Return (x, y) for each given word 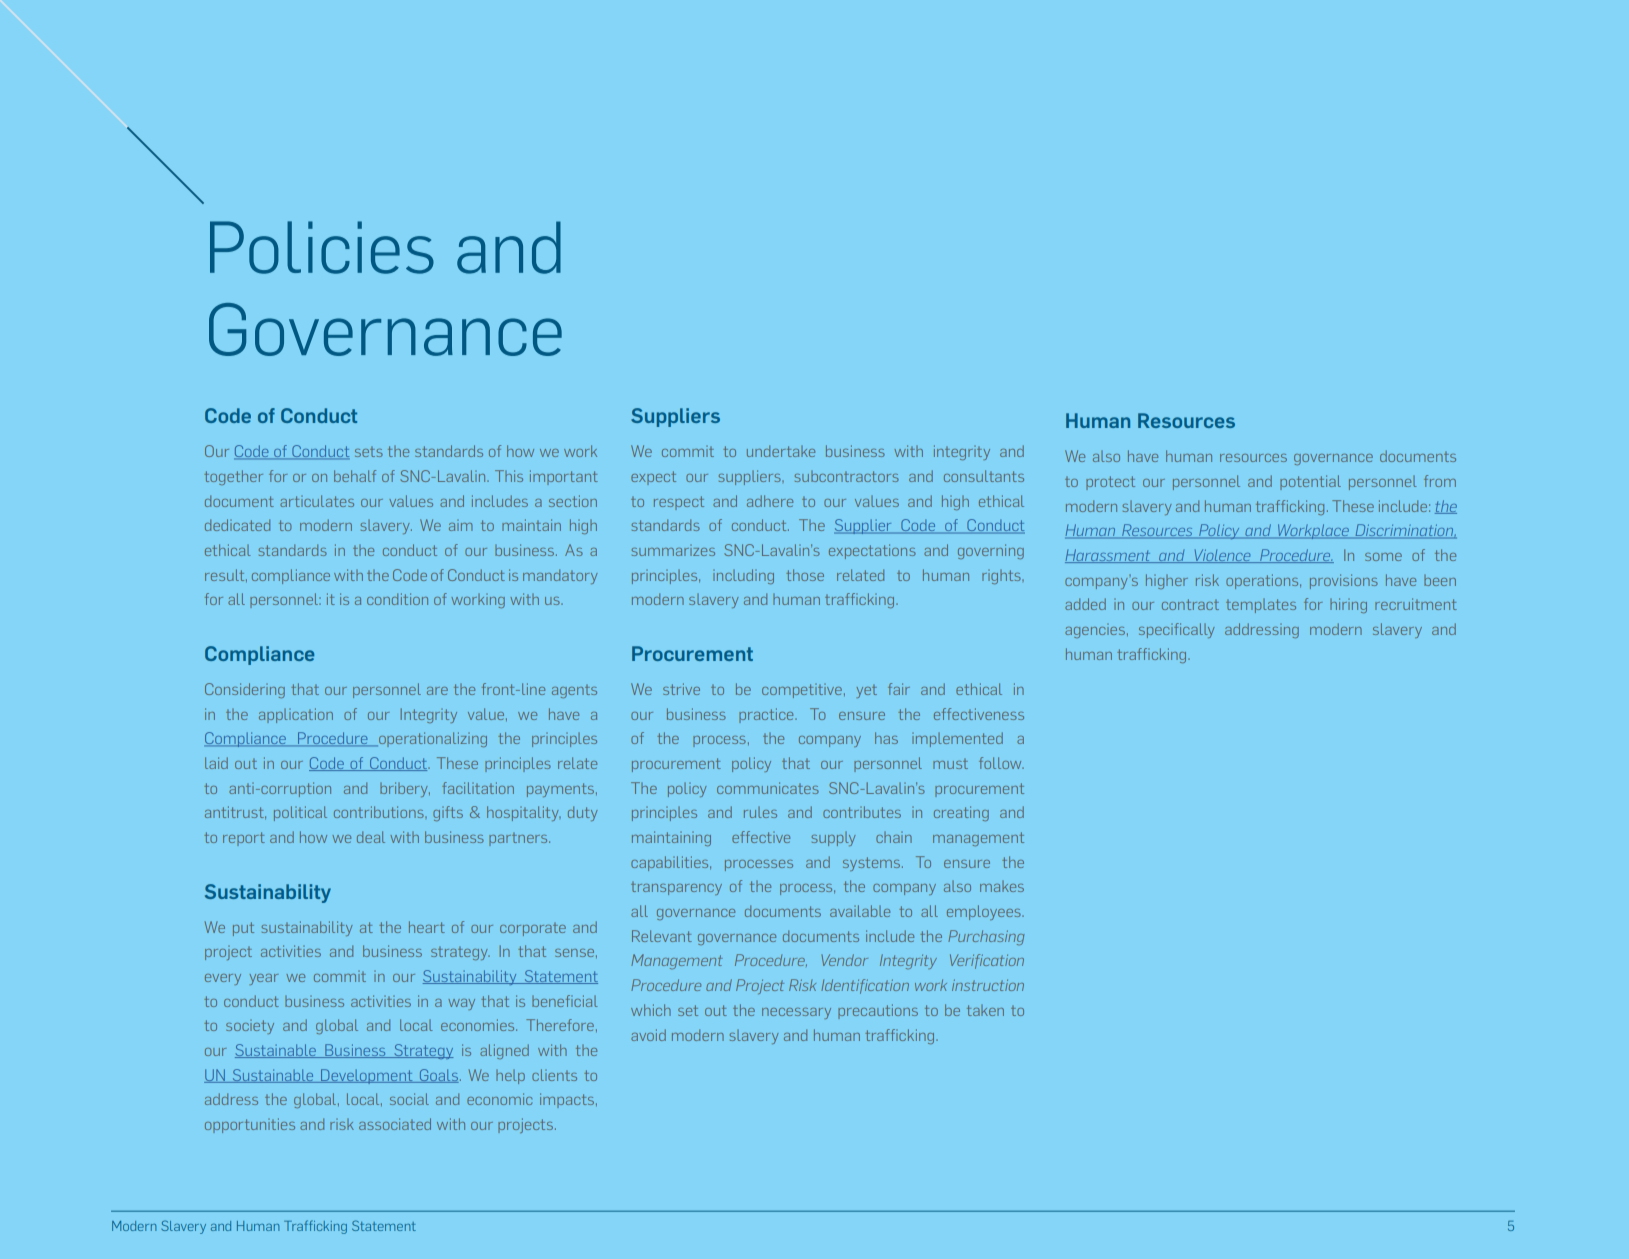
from (1440, 481)
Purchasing (986, 937)
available (860, 911)
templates (1261, 606)
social (409, 1099)
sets (369, 451)
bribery (405, 789)
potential (1310, 482)
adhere (770, 501)
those (805, 575)
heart (427, 927)
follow (1001, 763)
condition (397, 599)
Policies (322, 247)
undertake (781, 451)
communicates (768, 788)
